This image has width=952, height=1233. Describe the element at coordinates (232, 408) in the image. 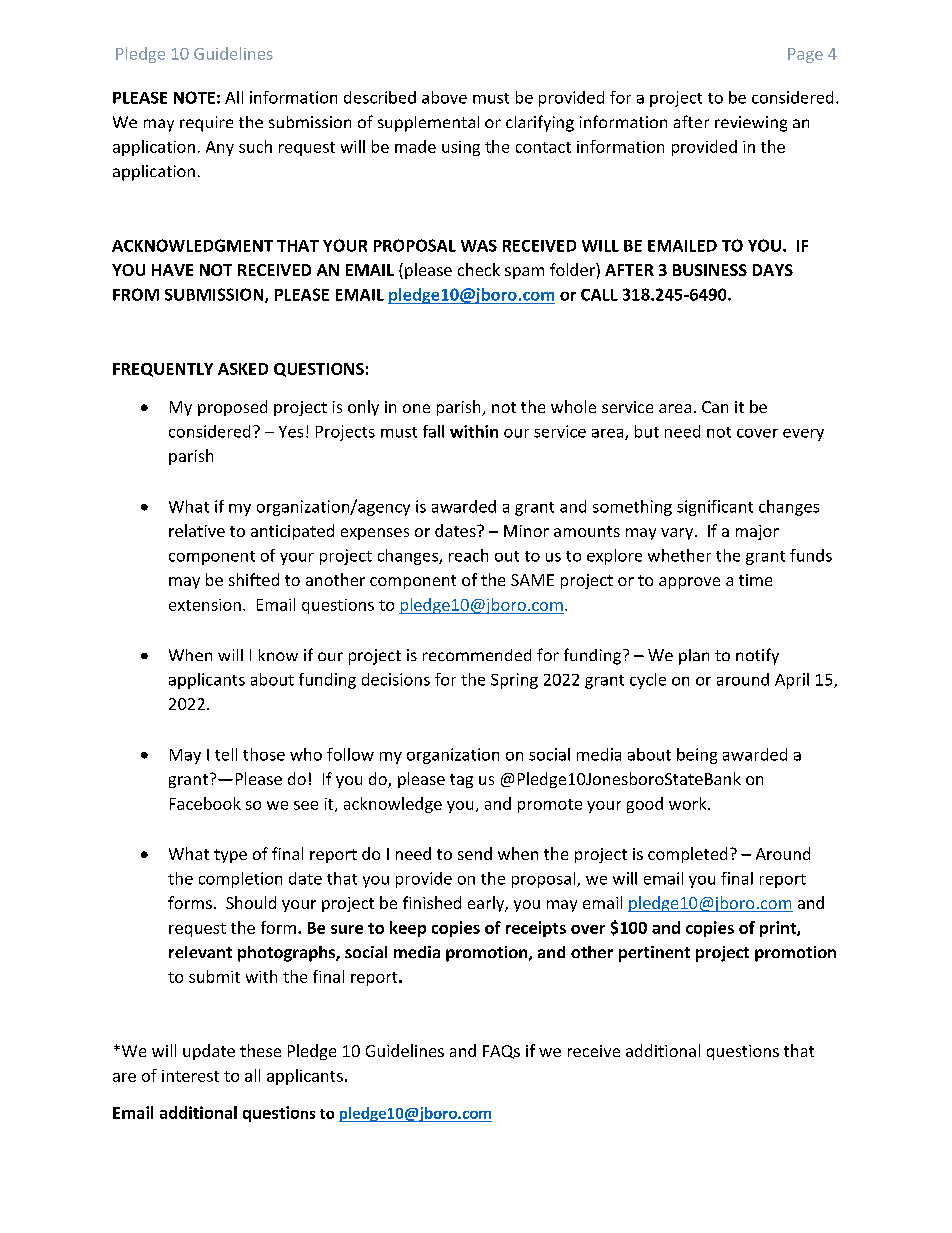

I see `proposed` at that location.
